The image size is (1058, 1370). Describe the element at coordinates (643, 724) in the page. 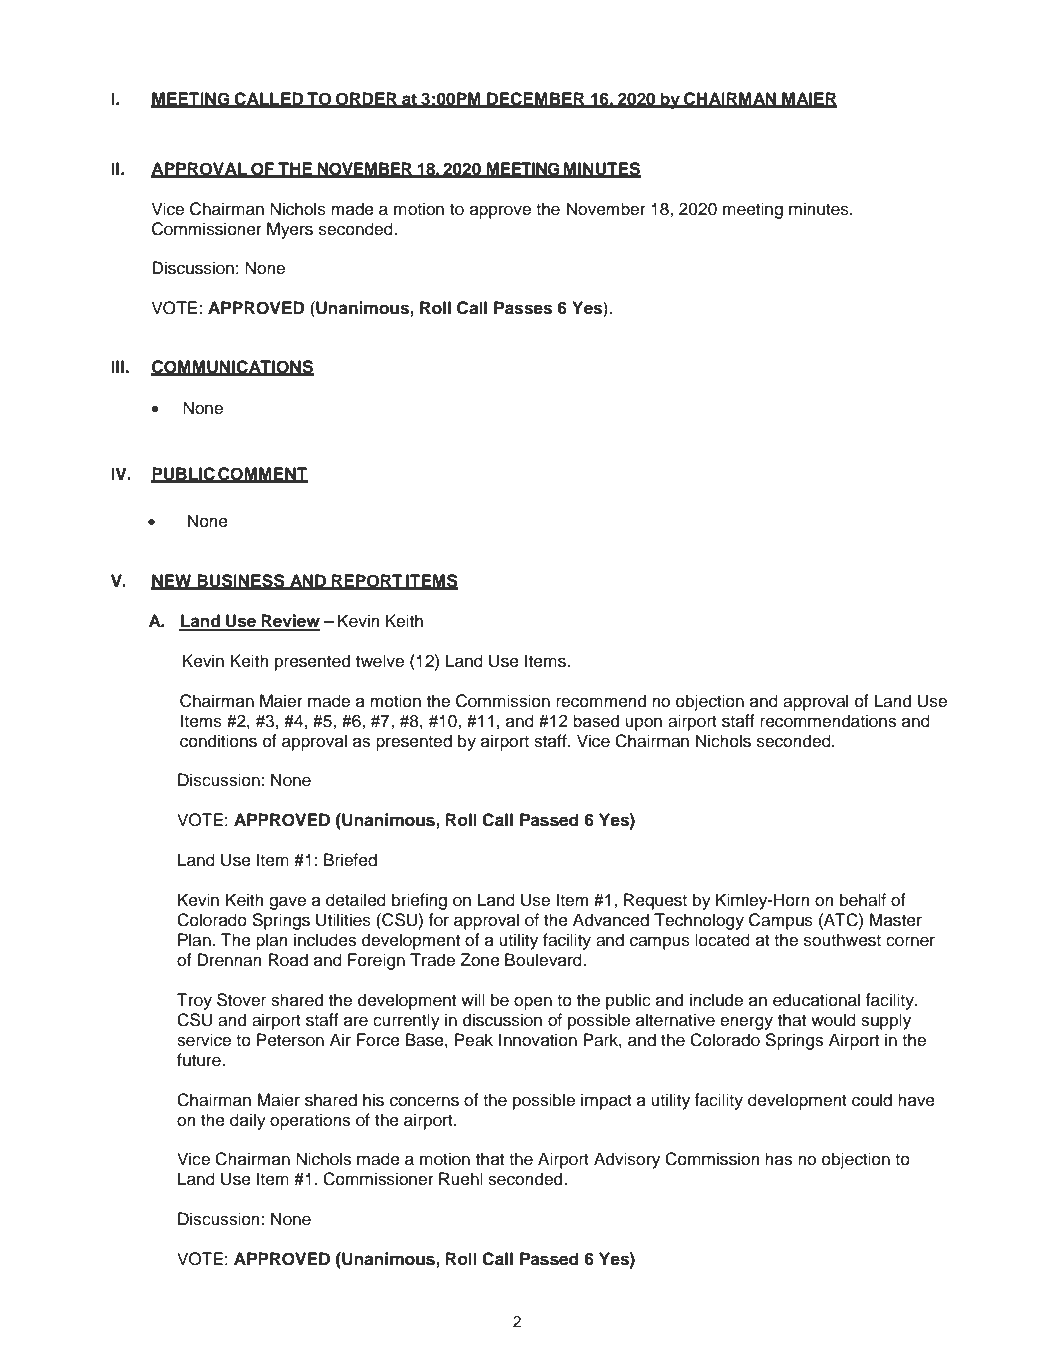

I see `upon` at that location.
